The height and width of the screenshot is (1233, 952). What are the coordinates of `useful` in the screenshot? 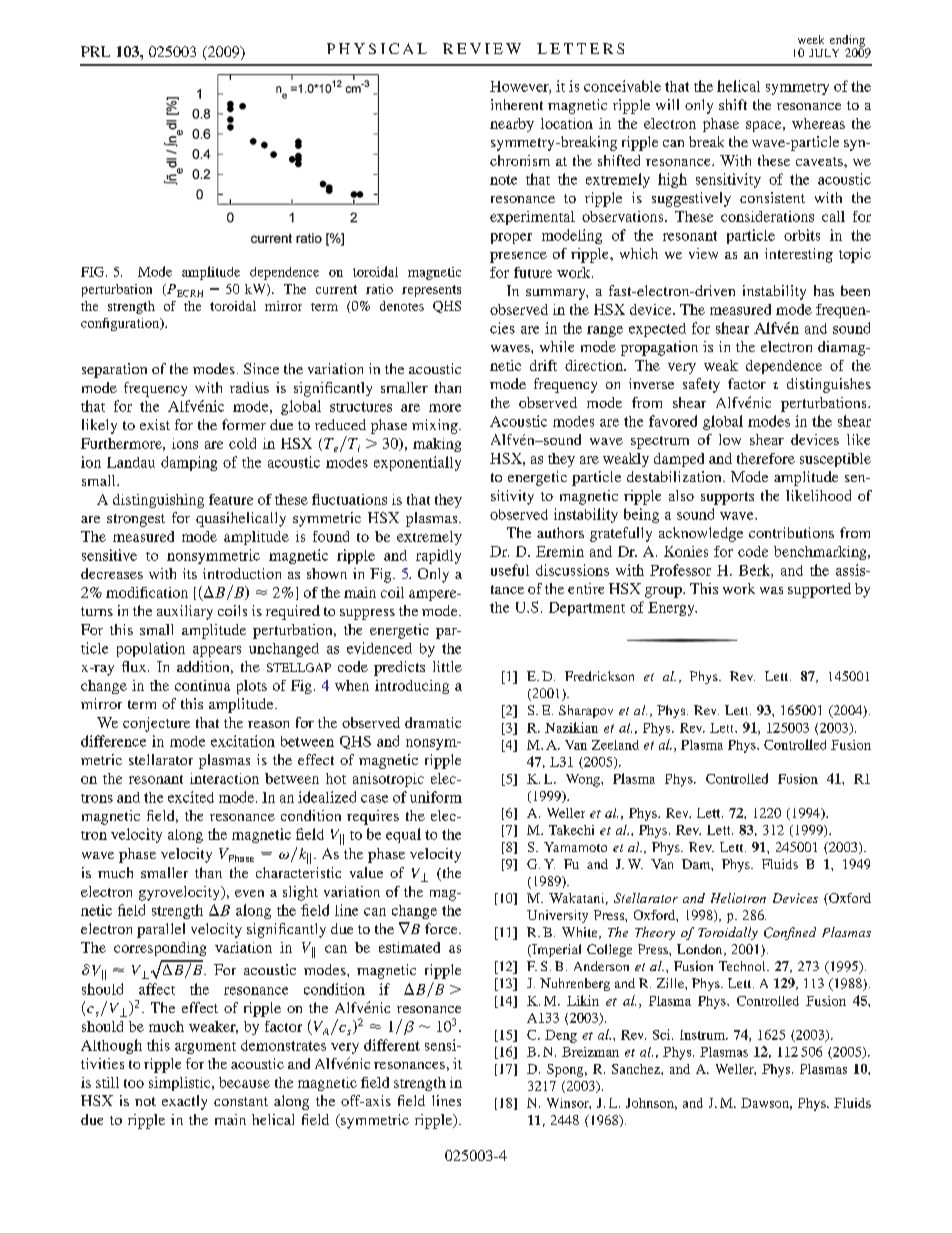 It's located at (510, 570).
